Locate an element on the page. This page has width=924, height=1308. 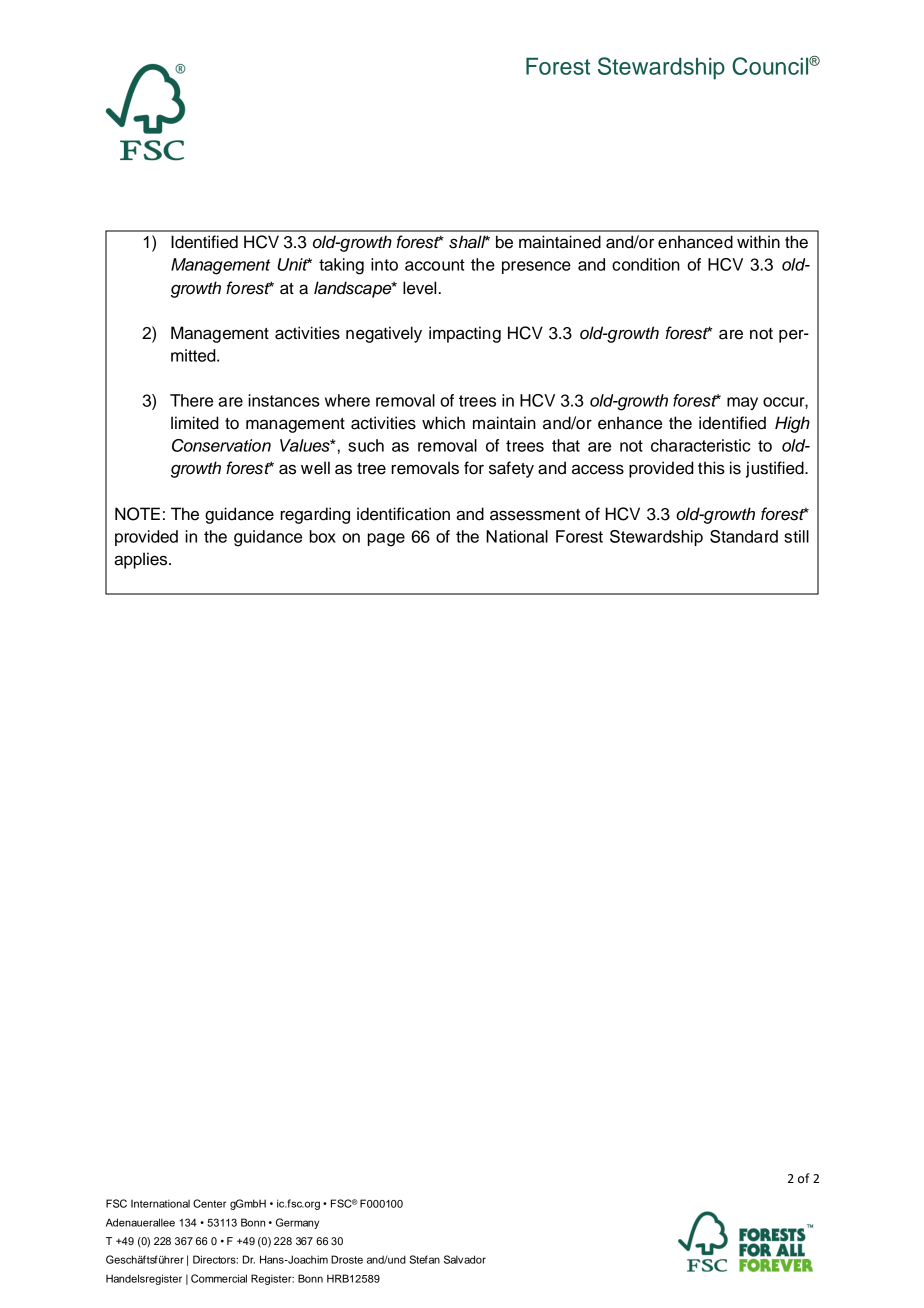
account is located at coordinates (435, 265).
